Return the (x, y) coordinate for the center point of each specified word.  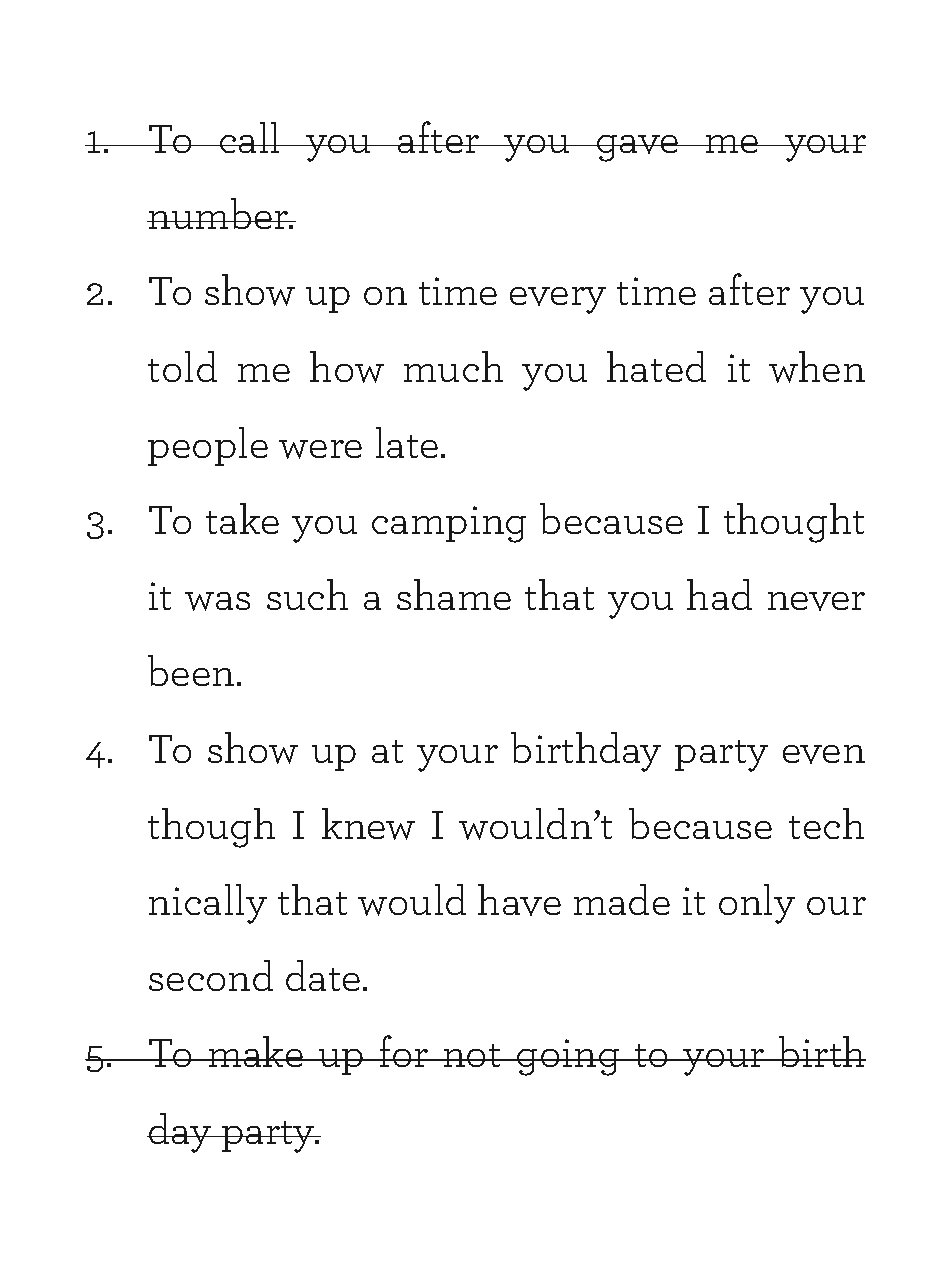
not (472, 1055)
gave (638, 148)
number (219, 213)
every (558, 300)
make (256, 1051)
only (757, 904)
